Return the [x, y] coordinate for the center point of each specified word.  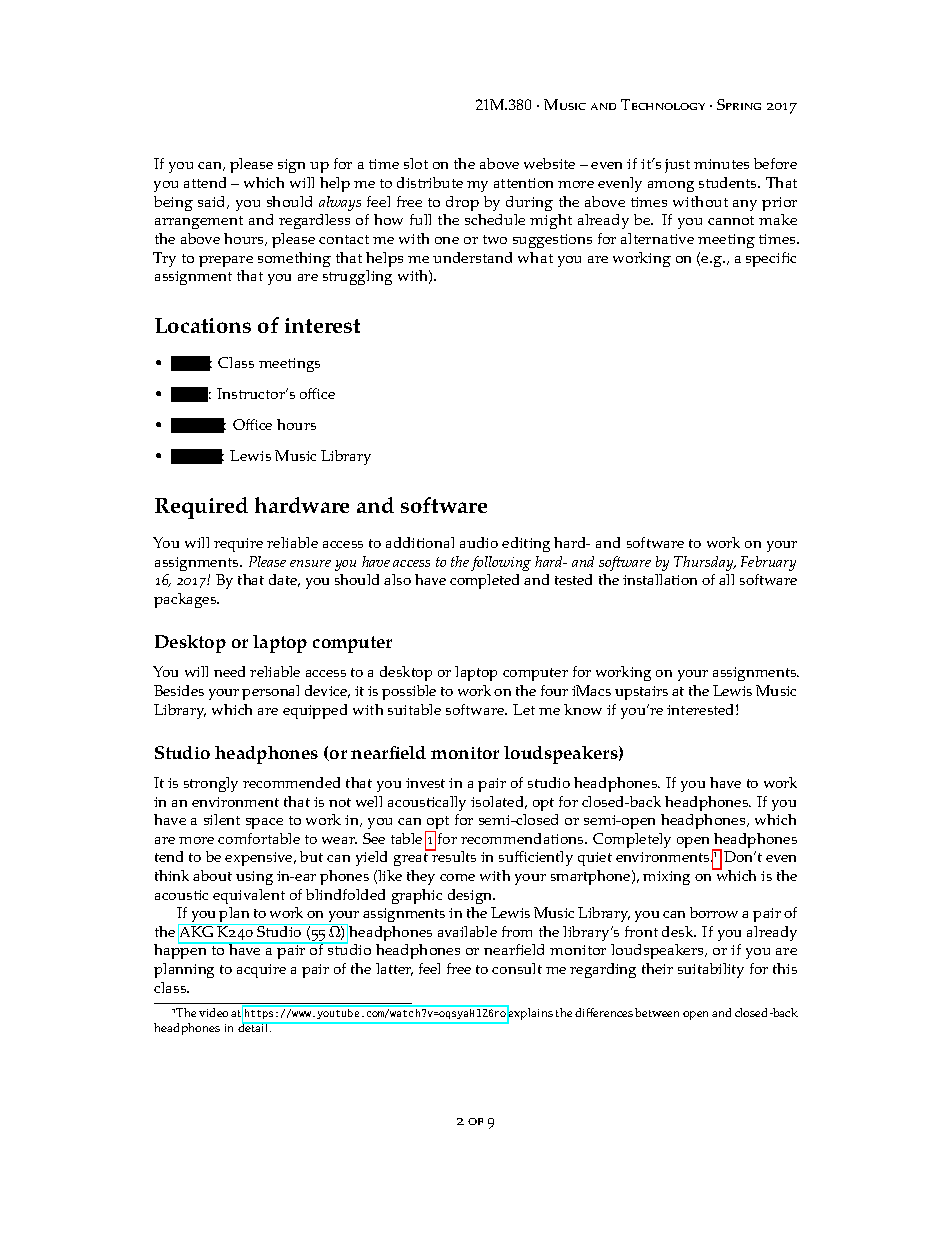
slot [416, 163]
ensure [310, 563]
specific [771, 259]
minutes [721, 164]
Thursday [705, 563]
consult [517, 968]
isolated [499, 802]
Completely [632, 840]
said [213, 202]
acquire [261, 971]
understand [472, 257]
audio [479, 542]
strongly [211, 784]
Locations [203, 325]
